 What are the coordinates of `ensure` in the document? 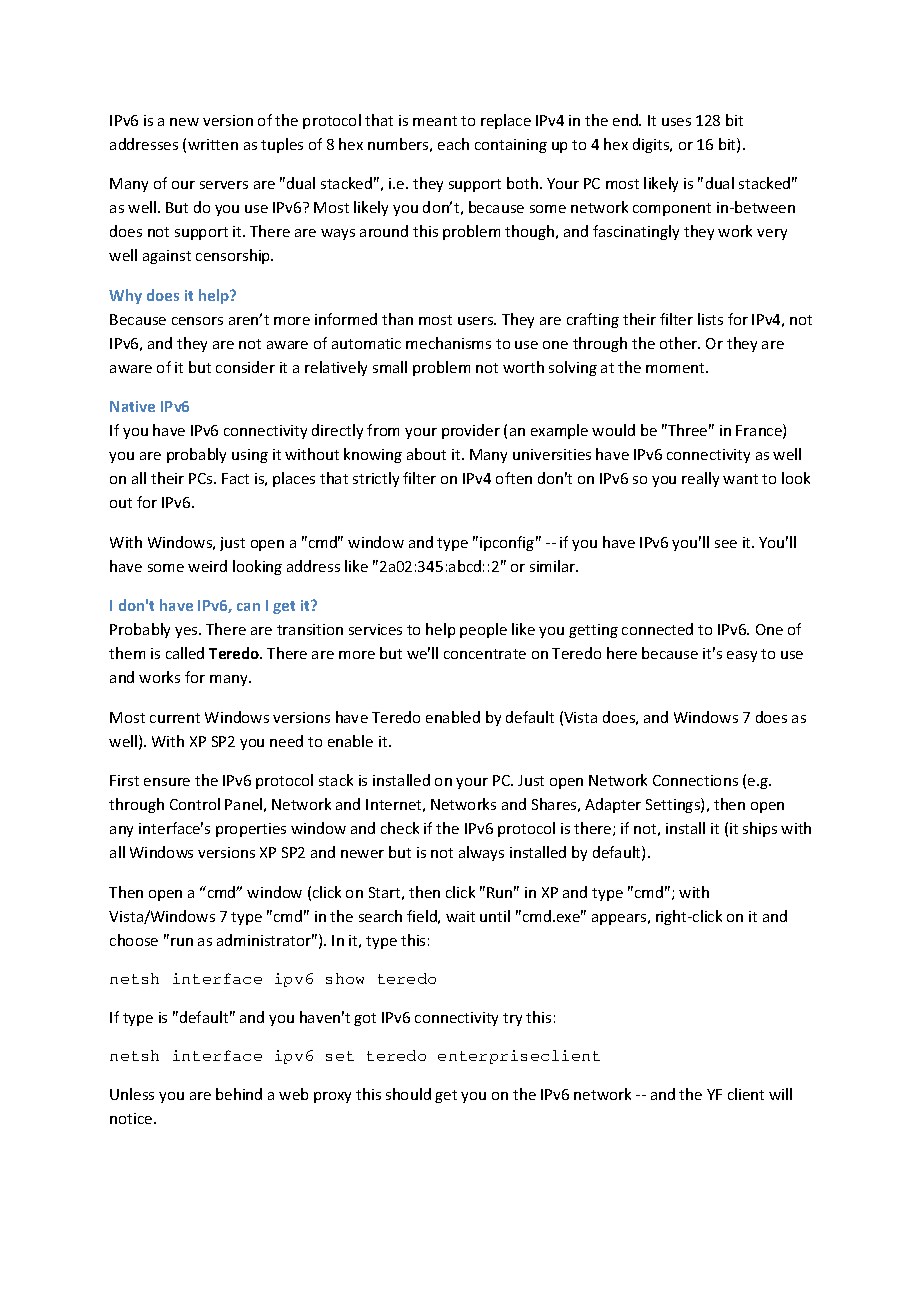 It's located at (167, 782).
